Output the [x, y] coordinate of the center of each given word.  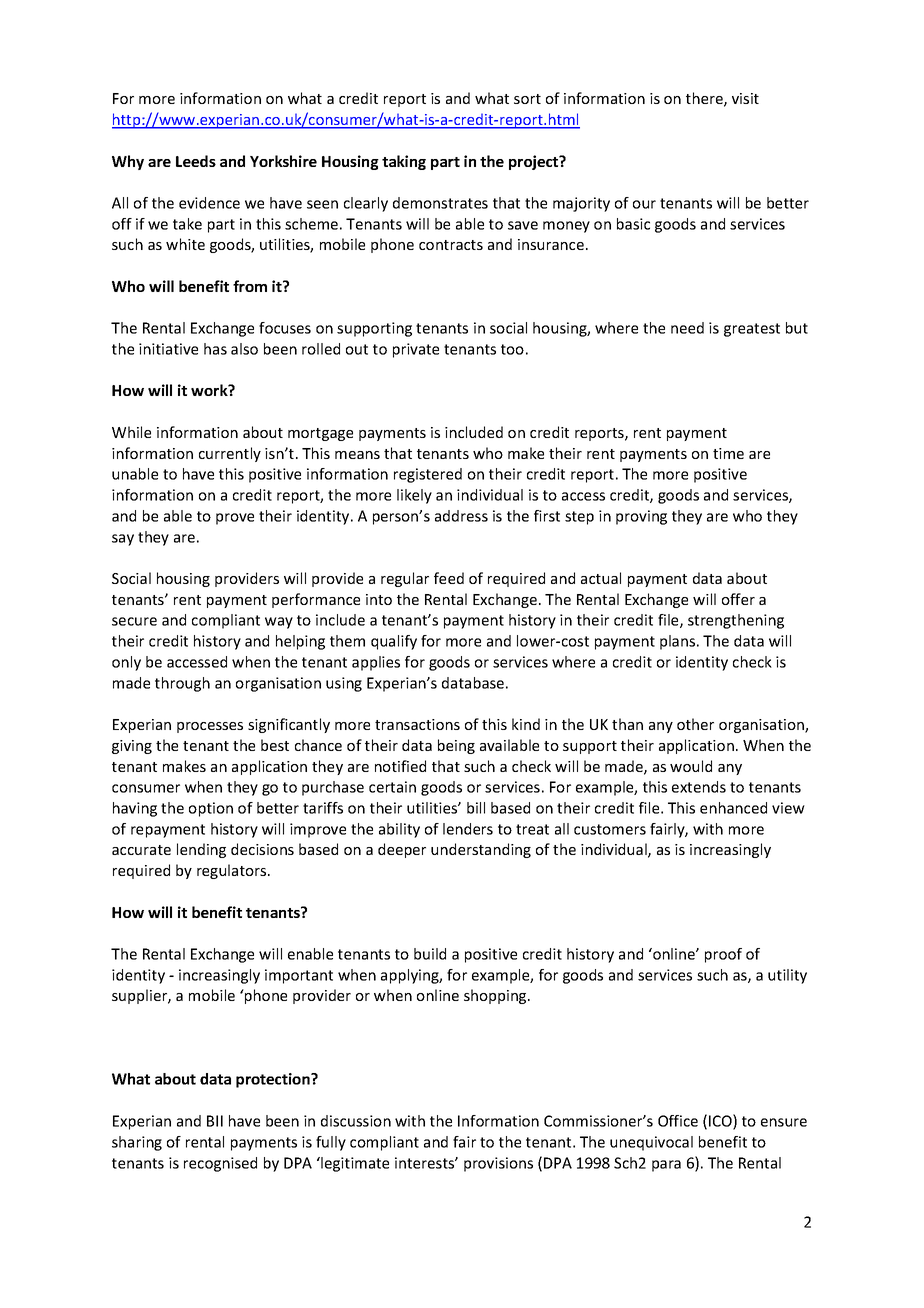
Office [678, 1121]
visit [745, 98]
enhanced [733, 808]
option [211, 809]
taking [404, 162]
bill [476, 808]
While [131, 432]
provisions [498, 1164]
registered [428, 475]
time [728, 453]
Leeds [196, 161]
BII [215, 1121]
